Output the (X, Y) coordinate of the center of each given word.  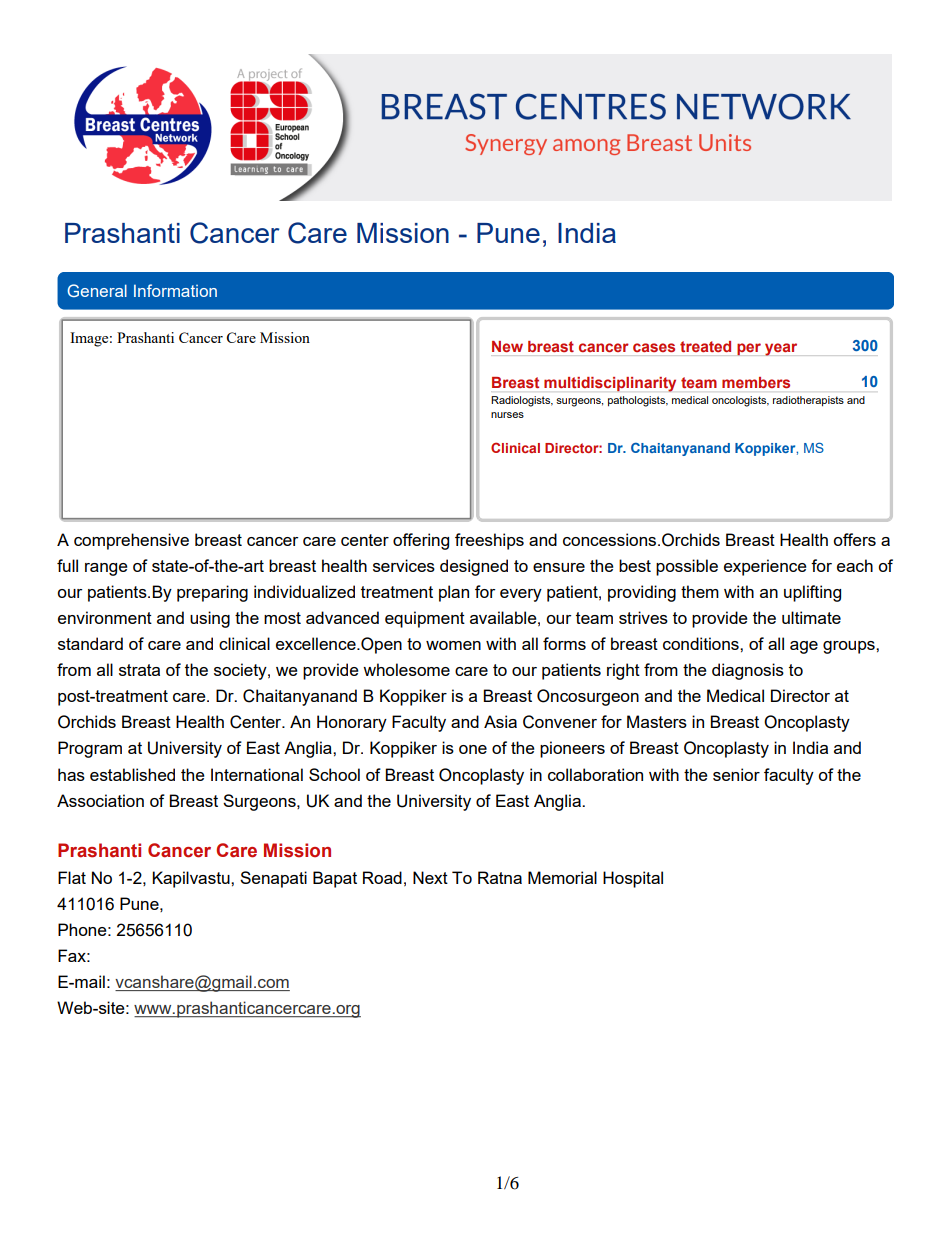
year (781, 349)
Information (175, 290)
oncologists (740, 401)
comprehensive (131, 541)
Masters (657, 721)
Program (90, 749)
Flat (72, 877)
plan (454, 593)
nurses (507, 415)
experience (765, 567)
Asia (500, 721)
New (507, 346)
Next (430, 877)
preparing (212, 593)
